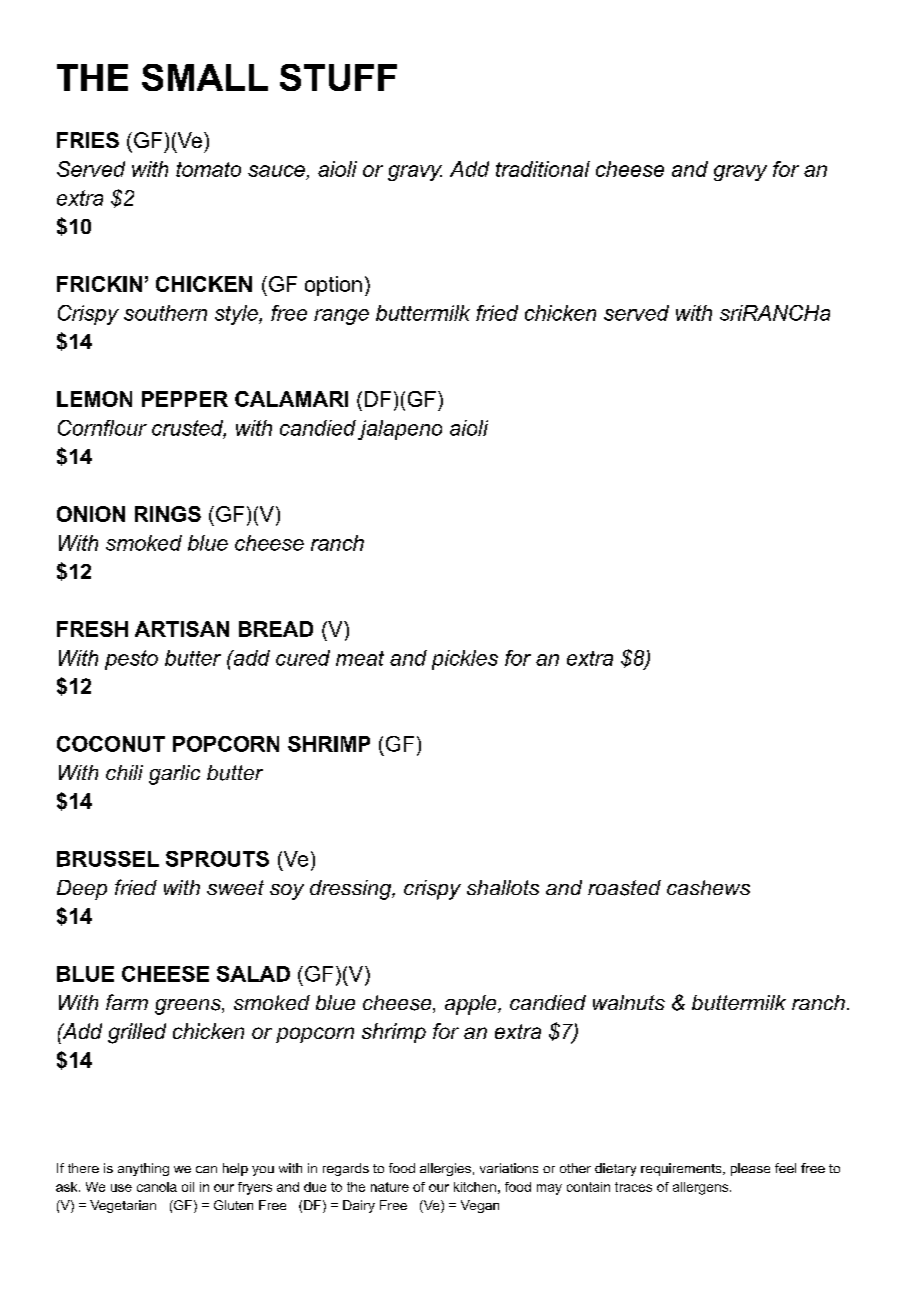 Image resolution: width=924 pixels, height=1307 pixels. I want to click on anything, so click(143, 1169).
